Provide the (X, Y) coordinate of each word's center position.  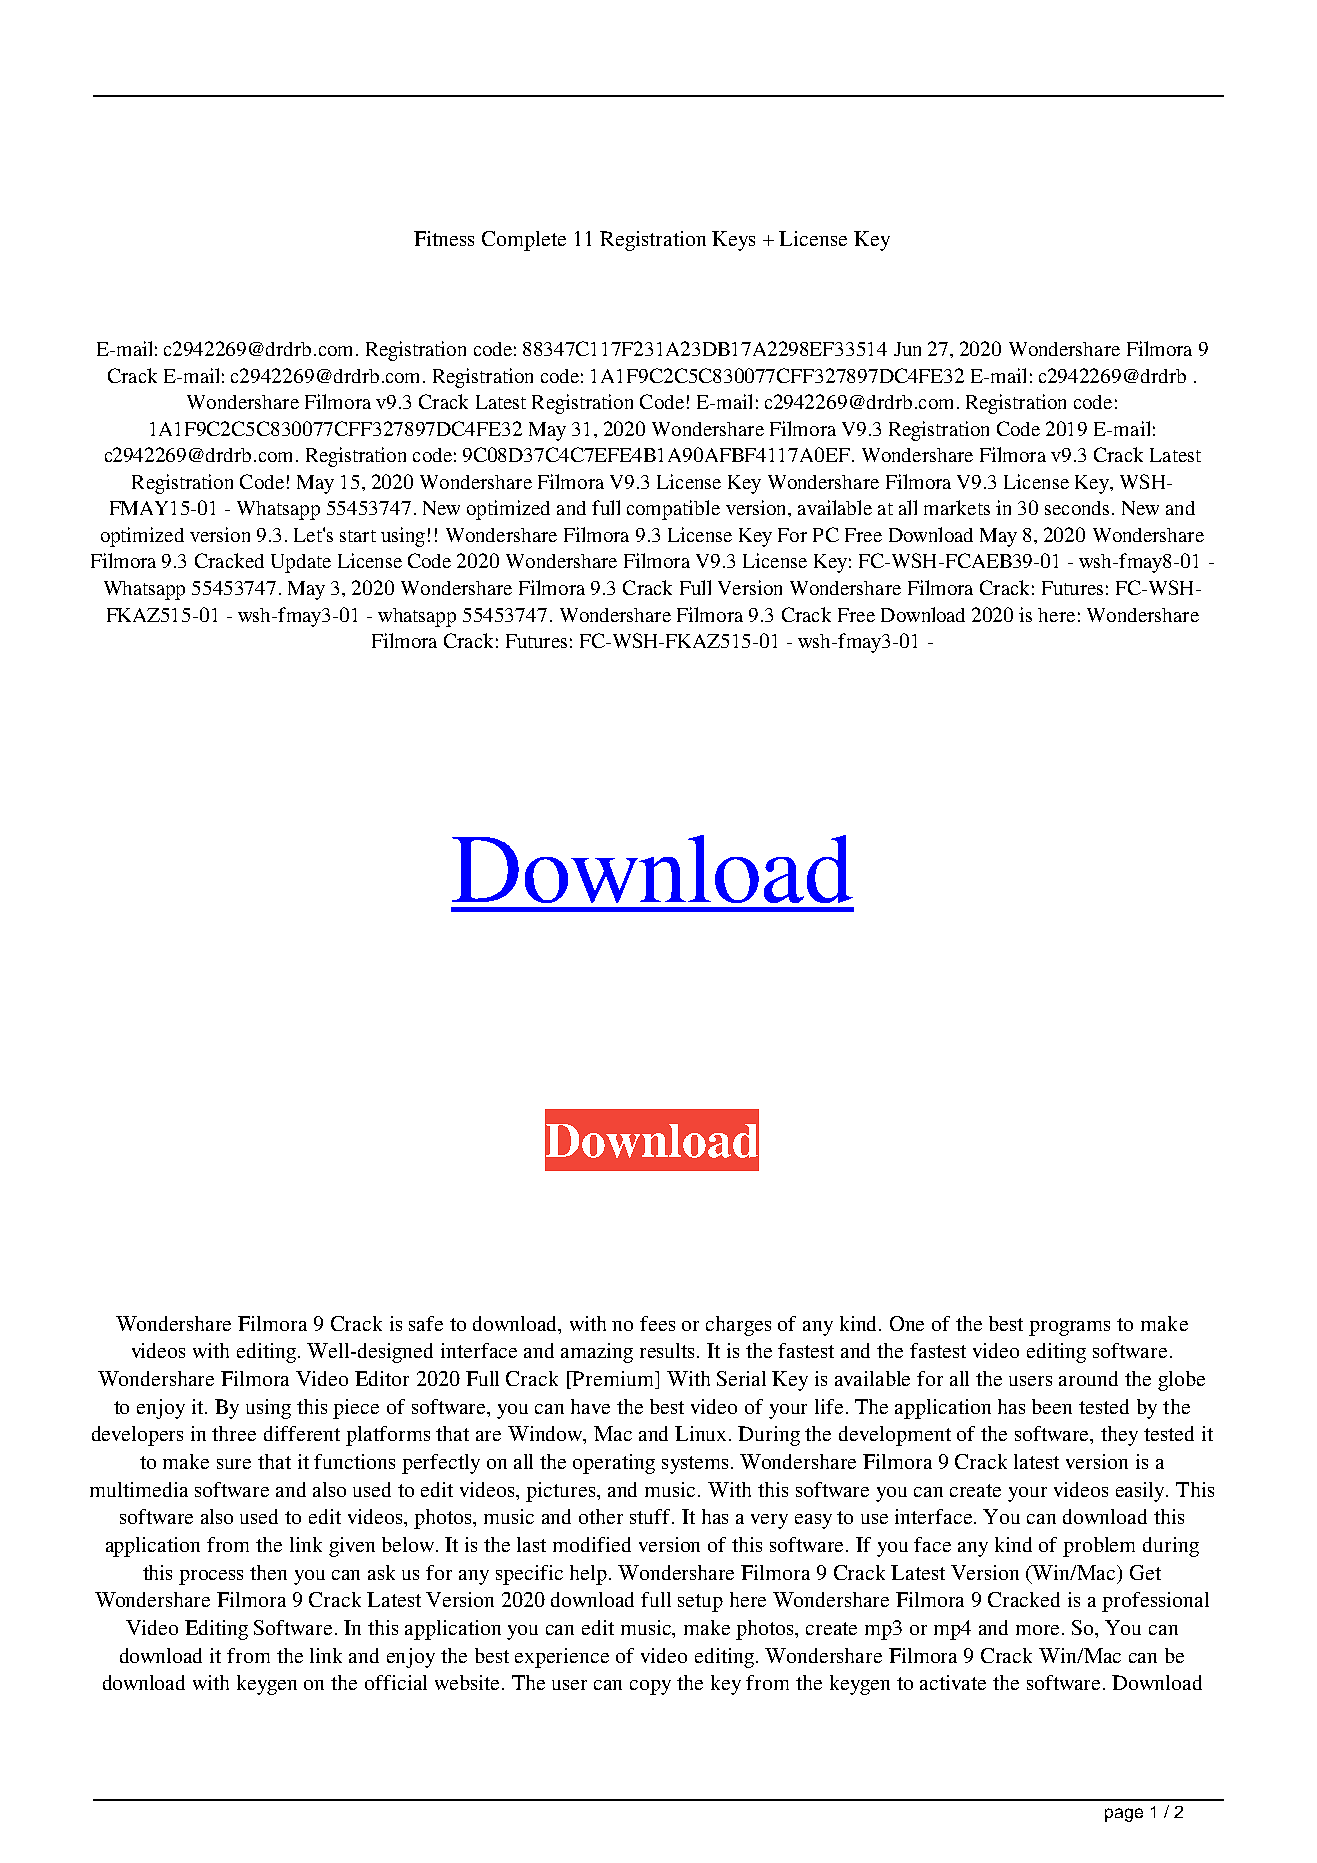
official (396, 1682)
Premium (613, 1380)
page (1124, 1815)
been (1052, 1406)
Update (301, 563)
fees (657, 1323)
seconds (1077, 508)
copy (650, 1687)
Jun (907, 349)
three (234, 1433)
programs (1069, 1328)
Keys (733, 241)
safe (426, 1323)
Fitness (444, 238)
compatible (673, 510)
